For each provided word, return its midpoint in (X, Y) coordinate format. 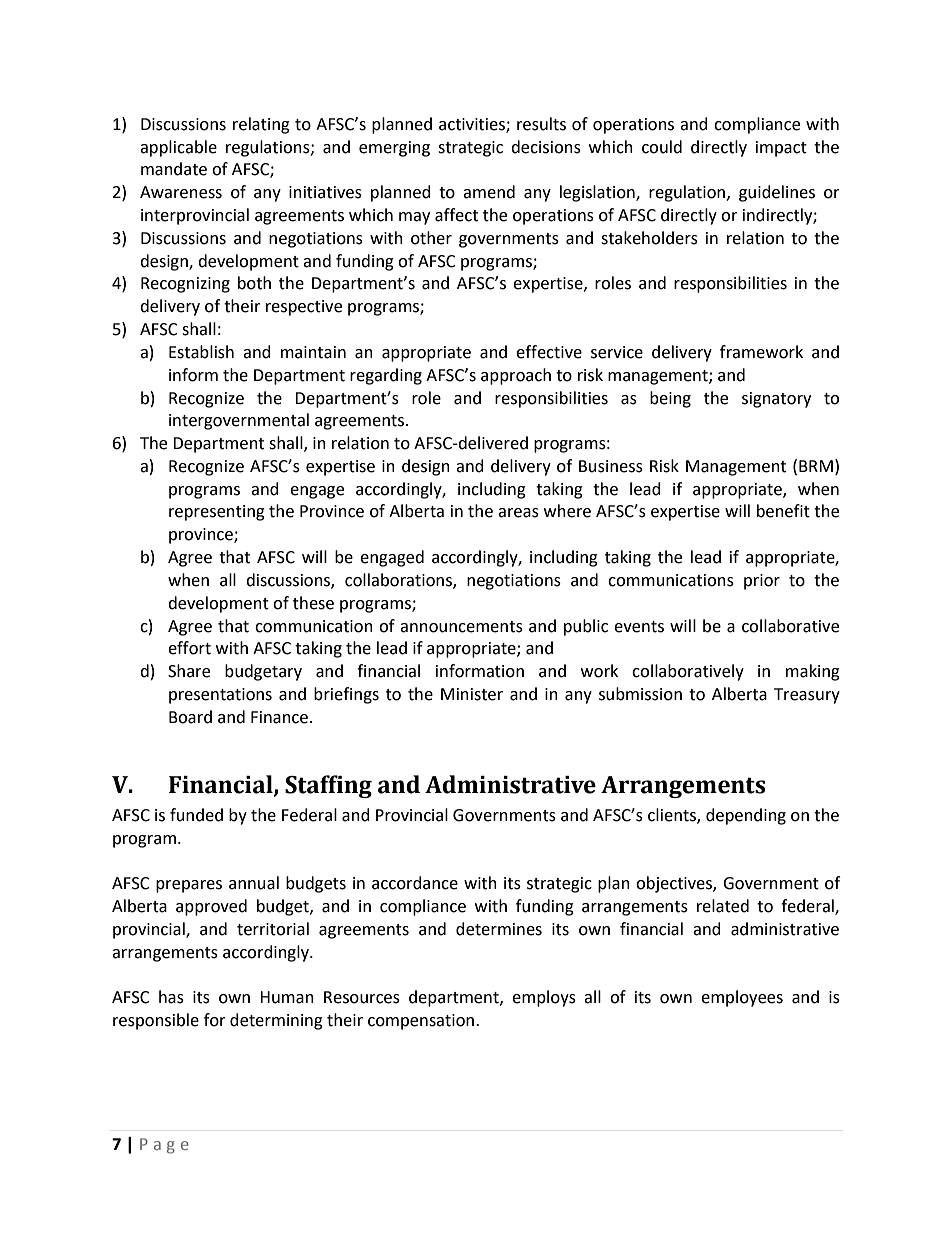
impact (781, 149)
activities (473, 125)
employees (742, 998)
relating (261, 125)
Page (164, 1146)
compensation (422, 1022)
